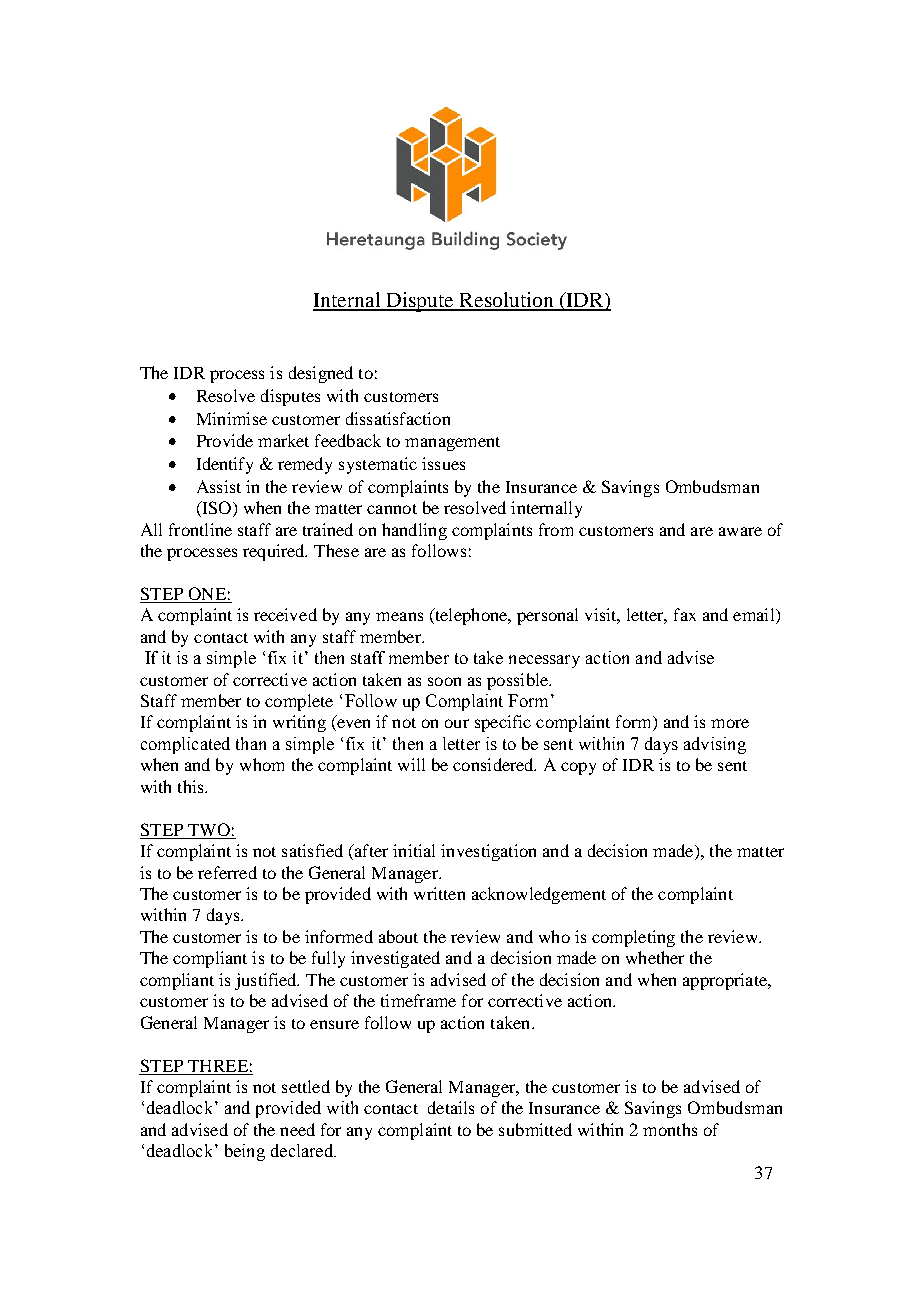 The width and height of the screenshot is (924, 1308). Describe the element at coordinates (275, 552) in the screenshot. I see `required` at that location.
